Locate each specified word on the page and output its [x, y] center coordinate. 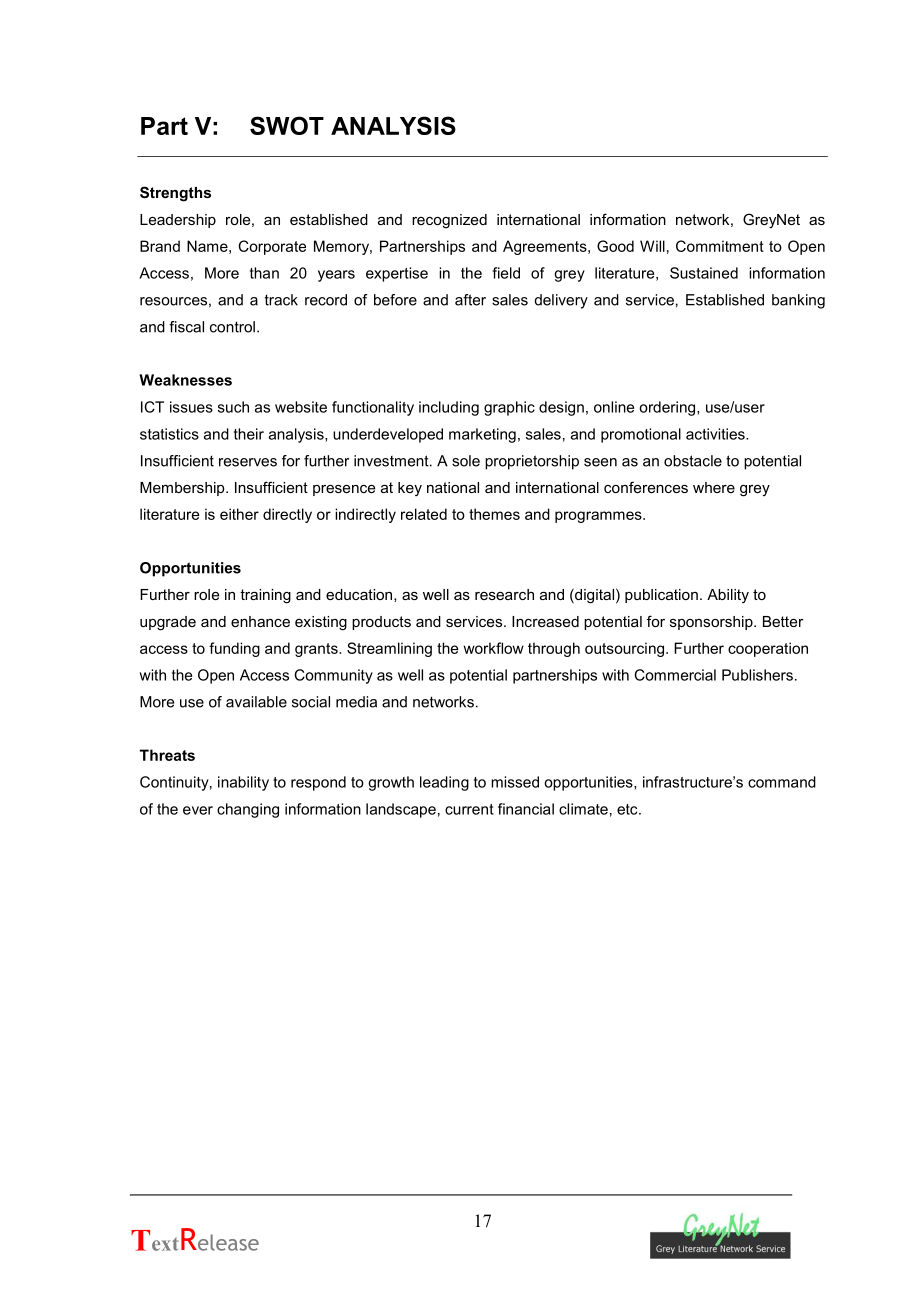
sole [466, 461]
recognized [449, 221]
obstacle [693, 461]
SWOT [287, 125]
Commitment [720, 246]
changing [248, 810]
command [782, 782]
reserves [248, 462]
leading [444, 783]
